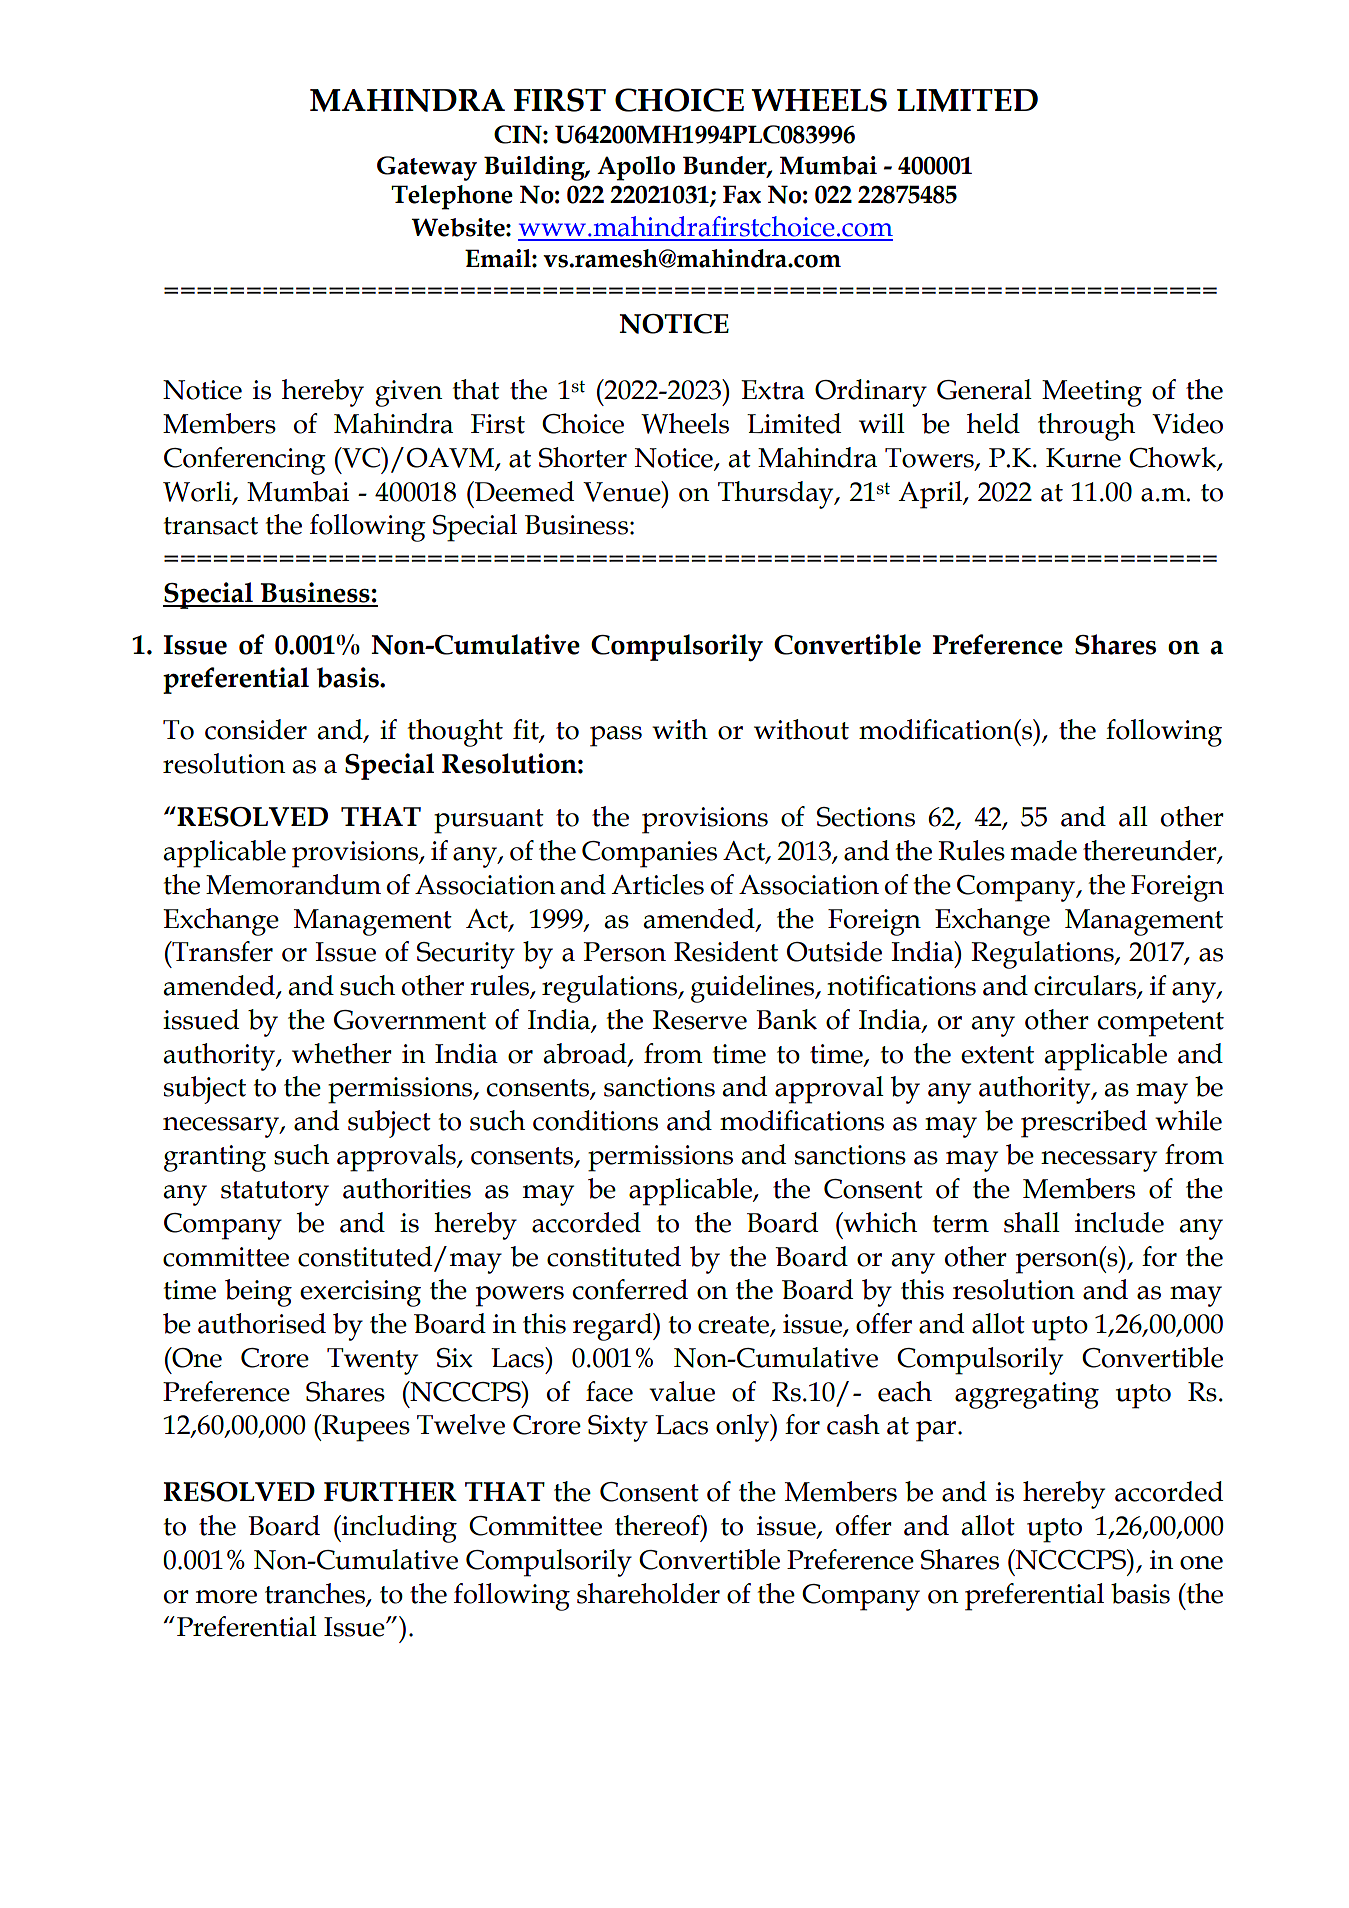  Describe the element at coordinates (658, 1525) in the image. I see `thereof` at that location.
